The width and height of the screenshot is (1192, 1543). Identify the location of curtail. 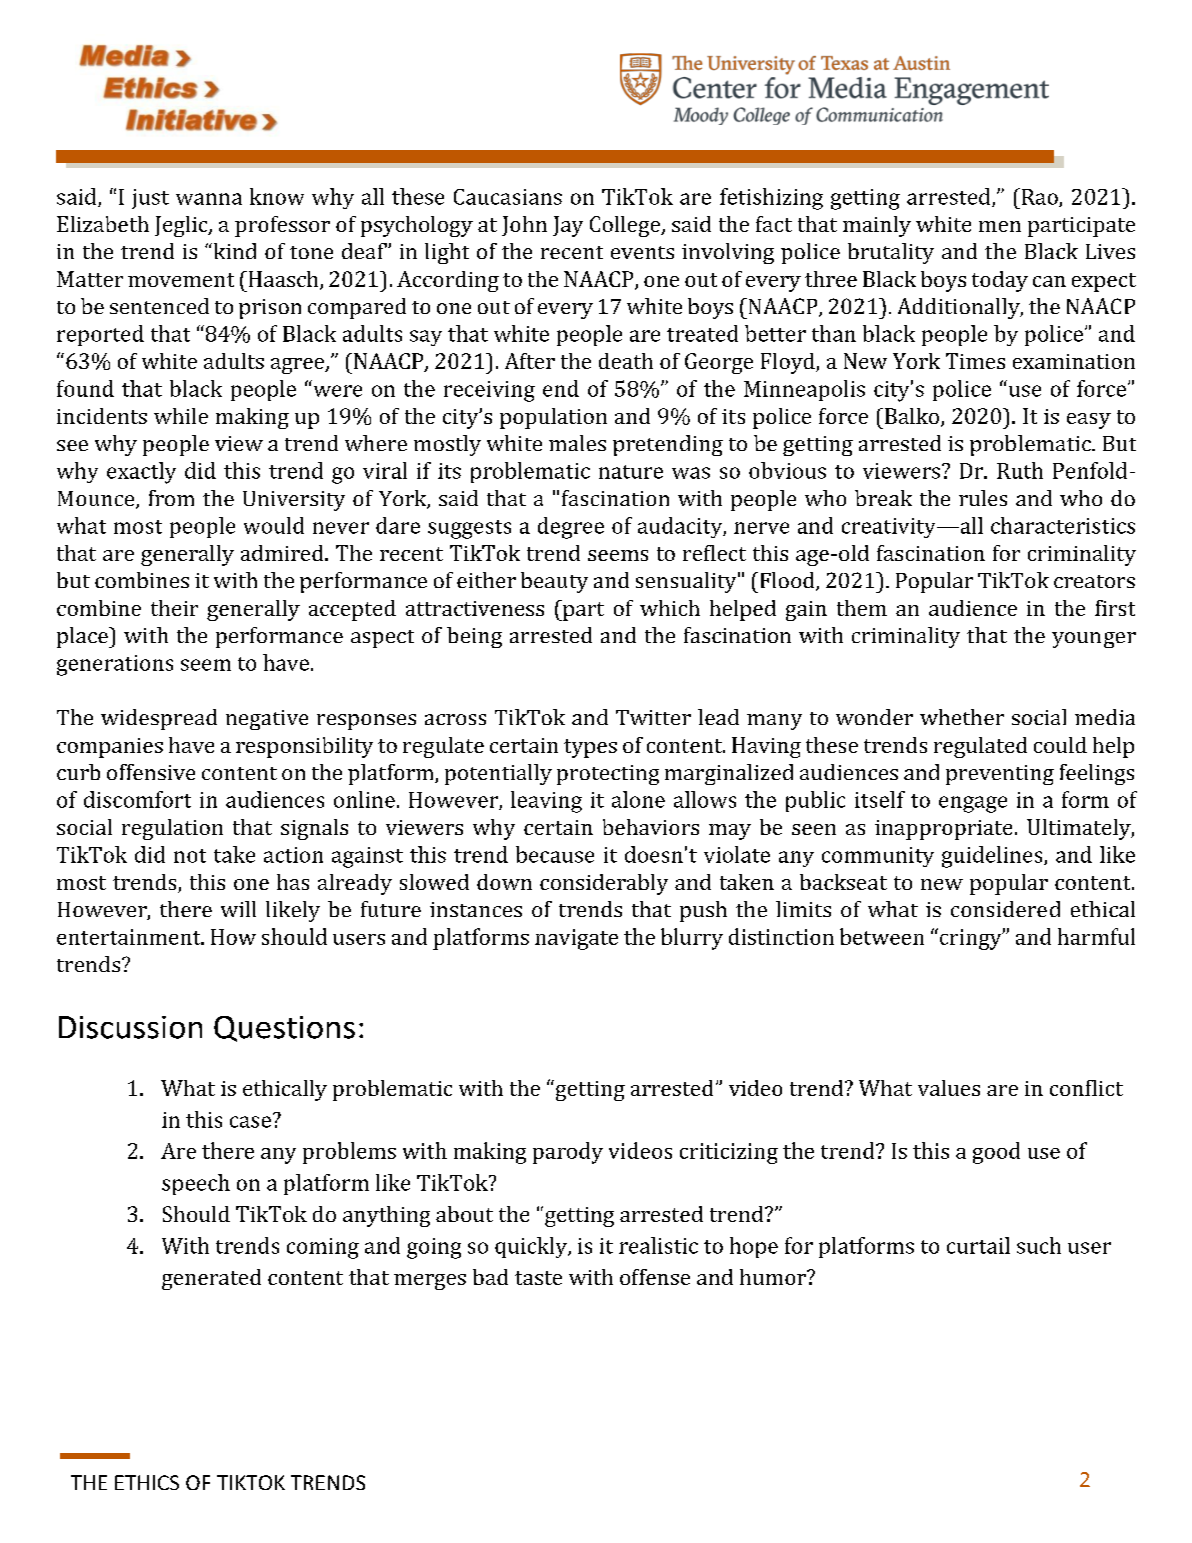
(978, 1245).
